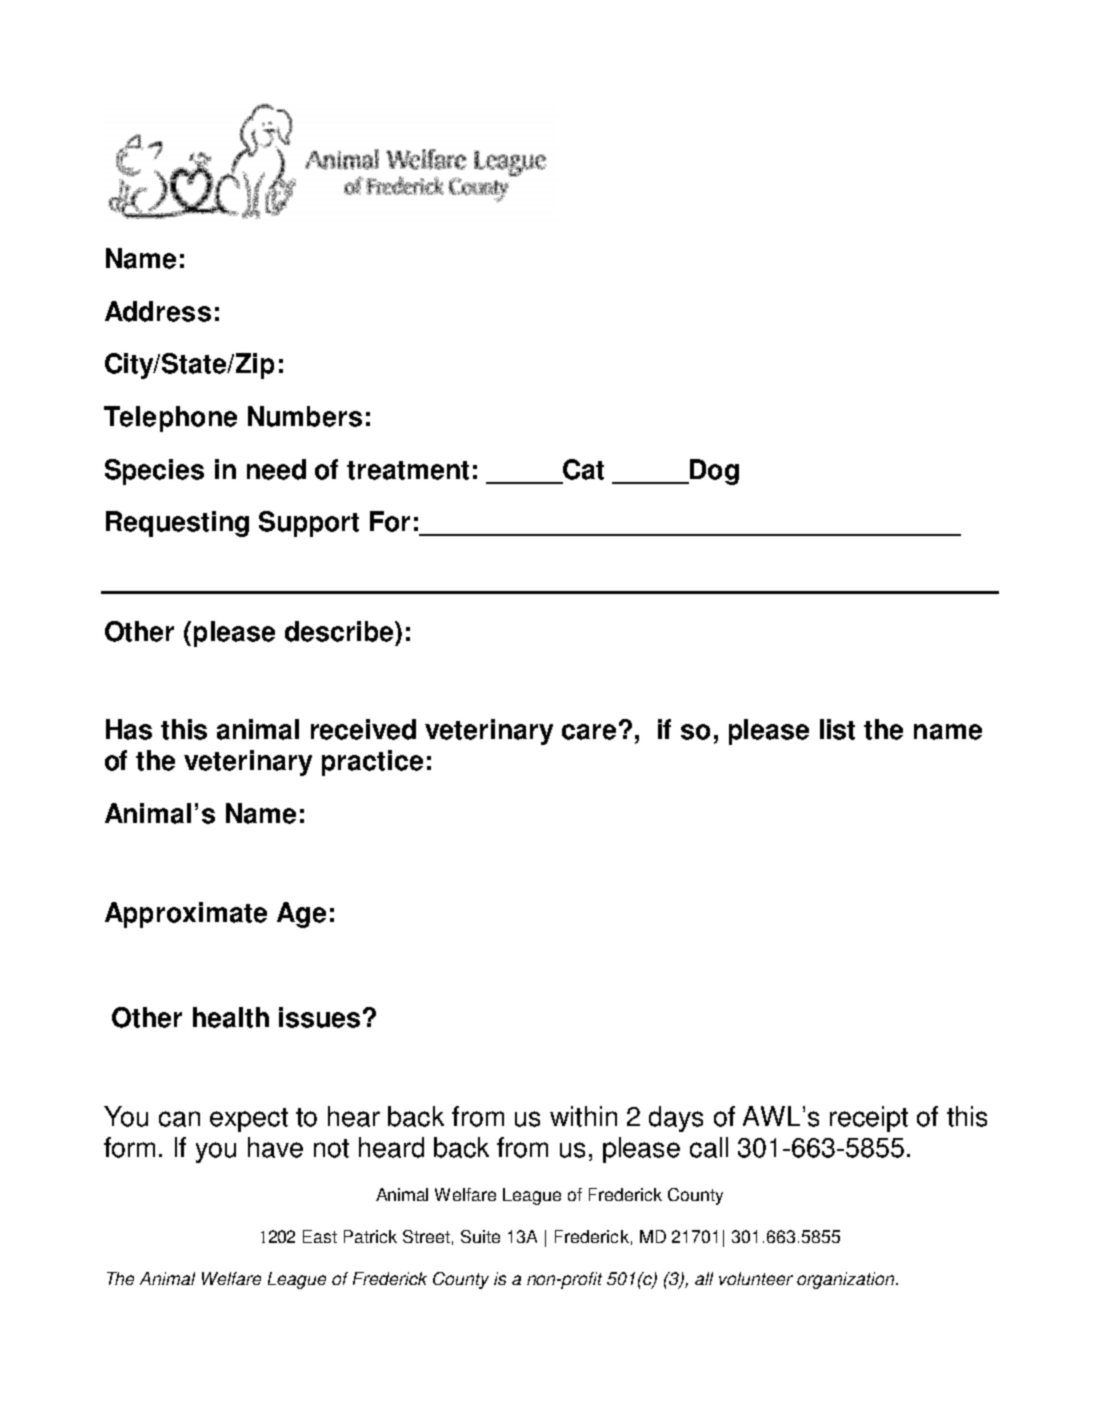 Image resolution: width=1099 pixels, height=1422 pixels. What do you see at coordinates (305, 416) in the screenshot?
I see `Numbers` at bounding box center [305, 416].
